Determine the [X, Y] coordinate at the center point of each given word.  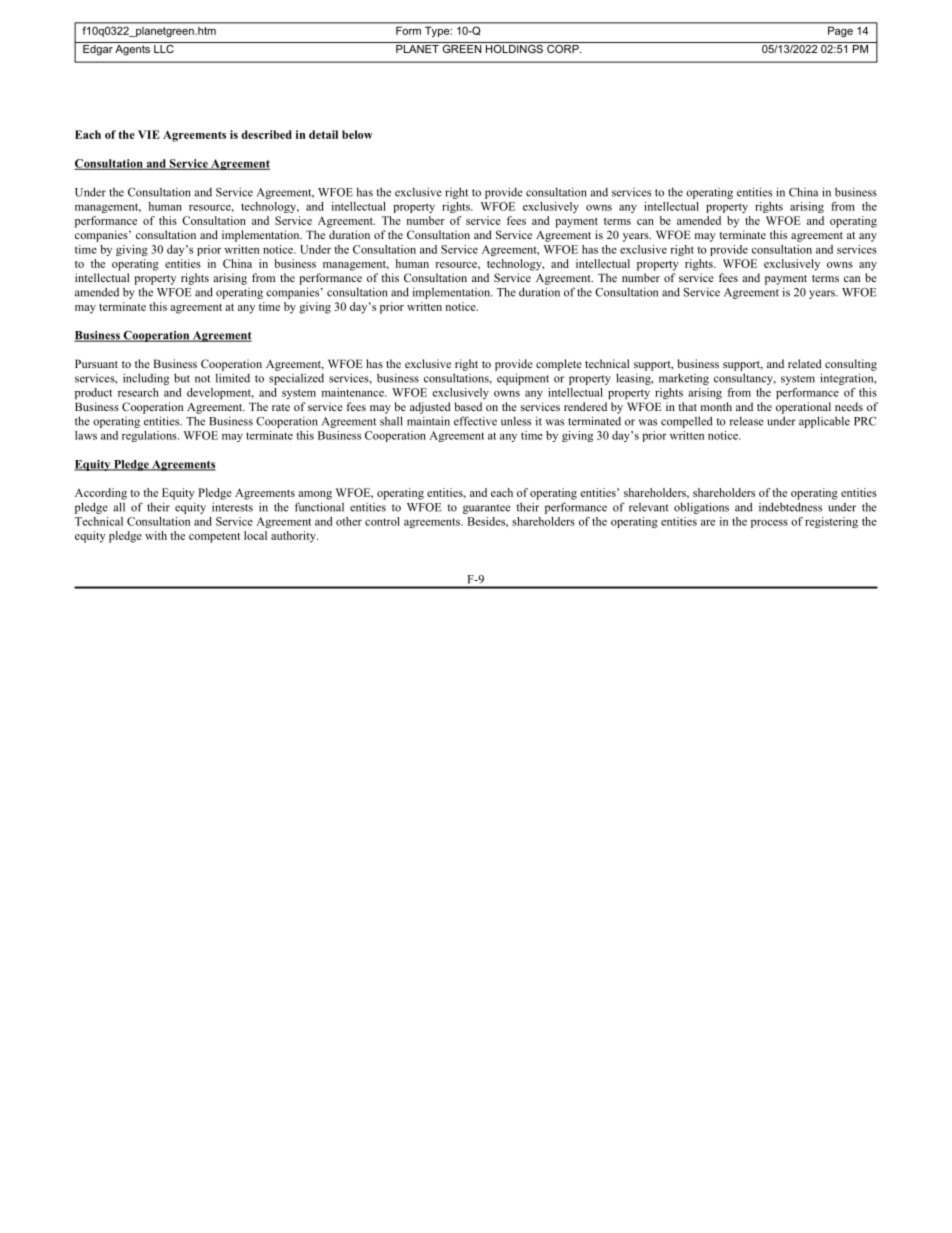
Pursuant [96, 363]
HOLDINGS [514, 47]
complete [559, 365]
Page [840, 32]
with [156, 535]
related [805, 363]
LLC [164, 47]
